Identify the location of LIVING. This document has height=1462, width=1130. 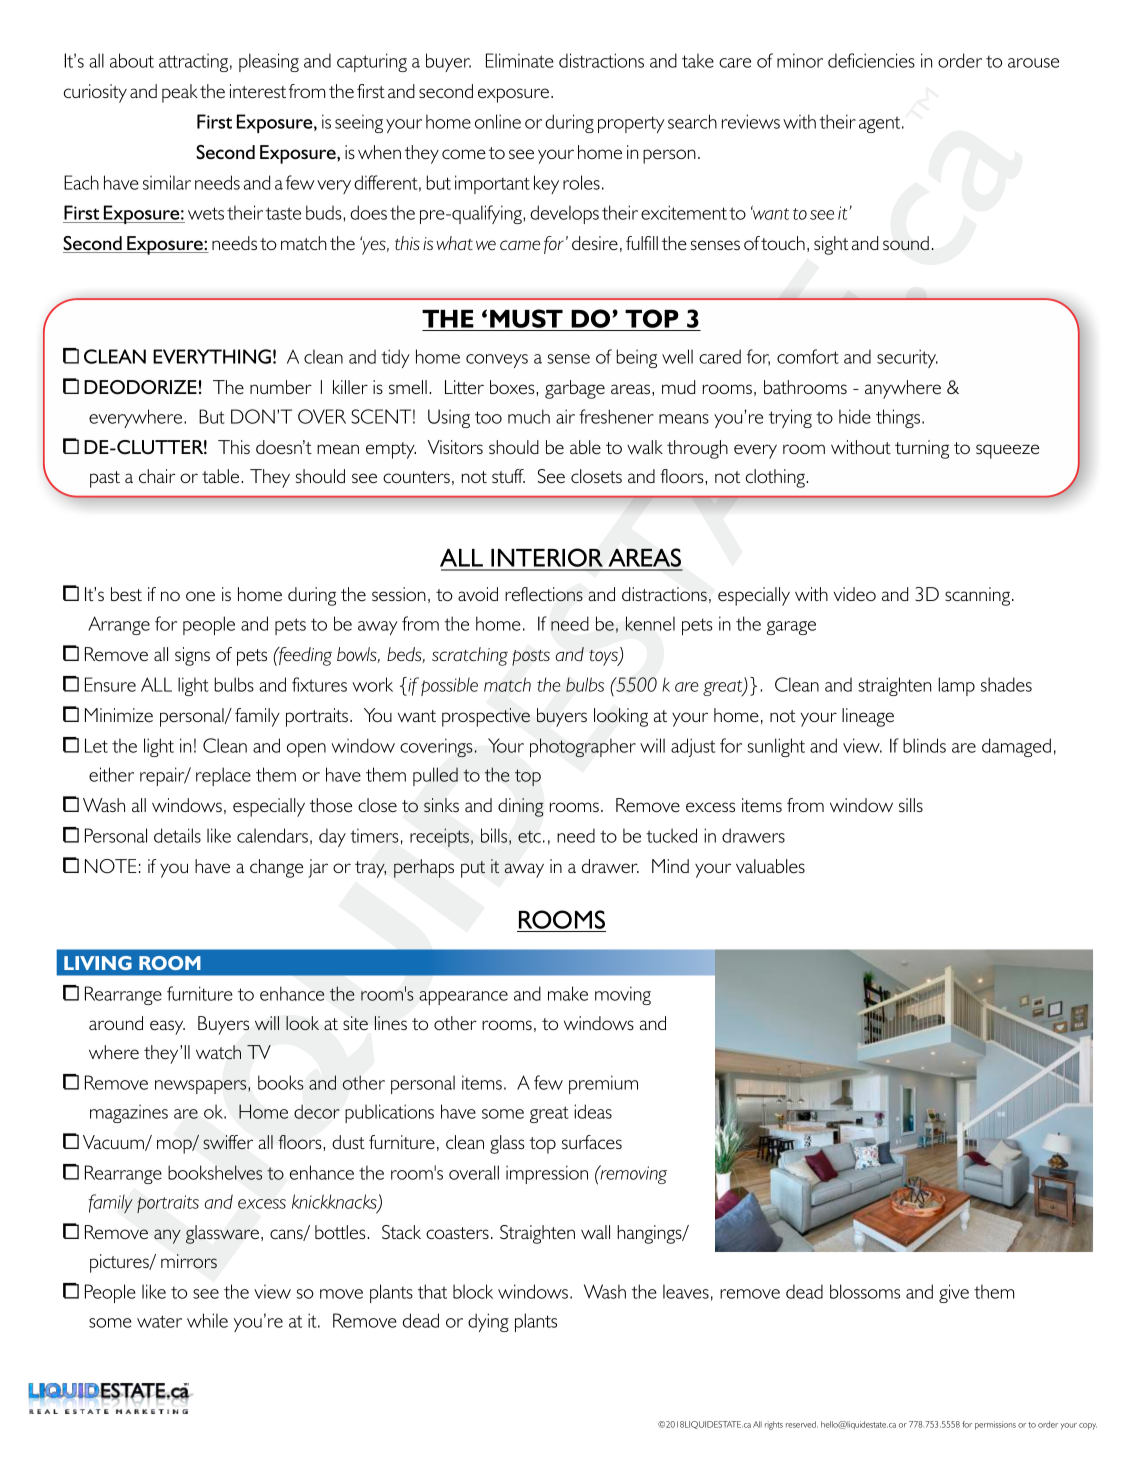
(98, 963).
